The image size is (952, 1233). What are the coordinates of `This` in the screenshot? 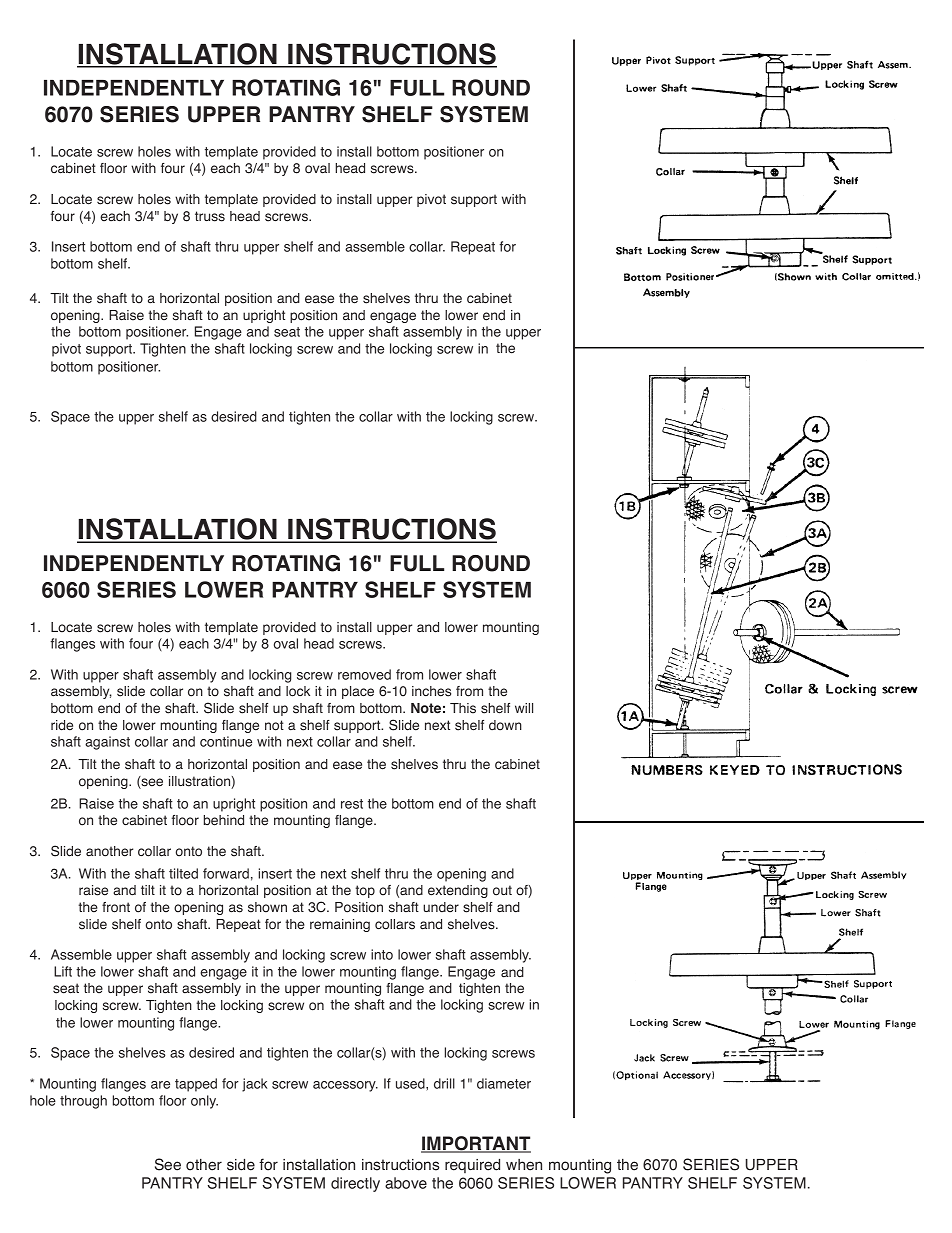 It's located at (463, 708).
